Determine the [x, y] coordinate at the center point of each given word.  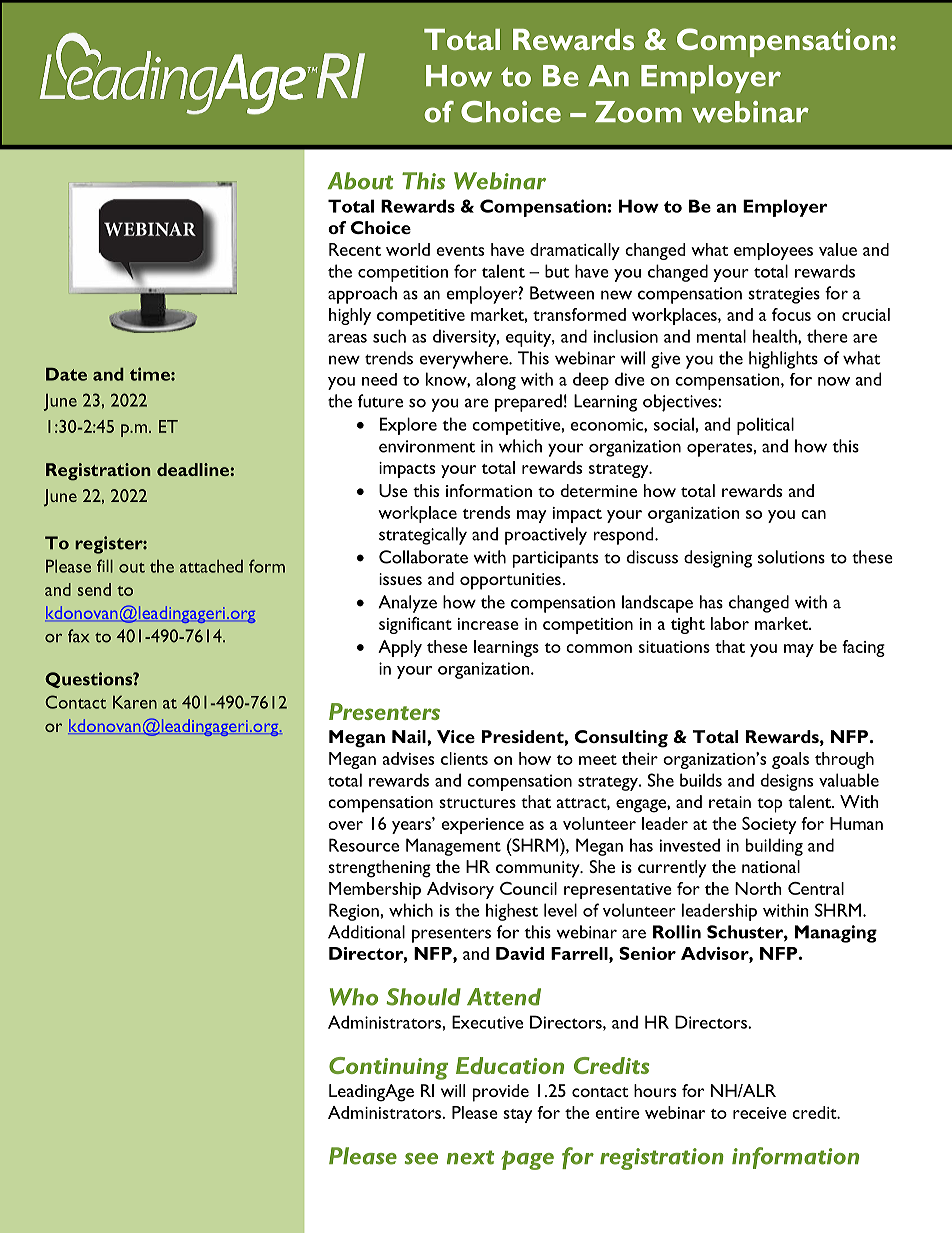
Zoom [638, 112]
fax [78, 636]
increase [488, 624]
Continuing [388, 1068]
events [460, 251]
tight [688, 625]
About [360, 181]
